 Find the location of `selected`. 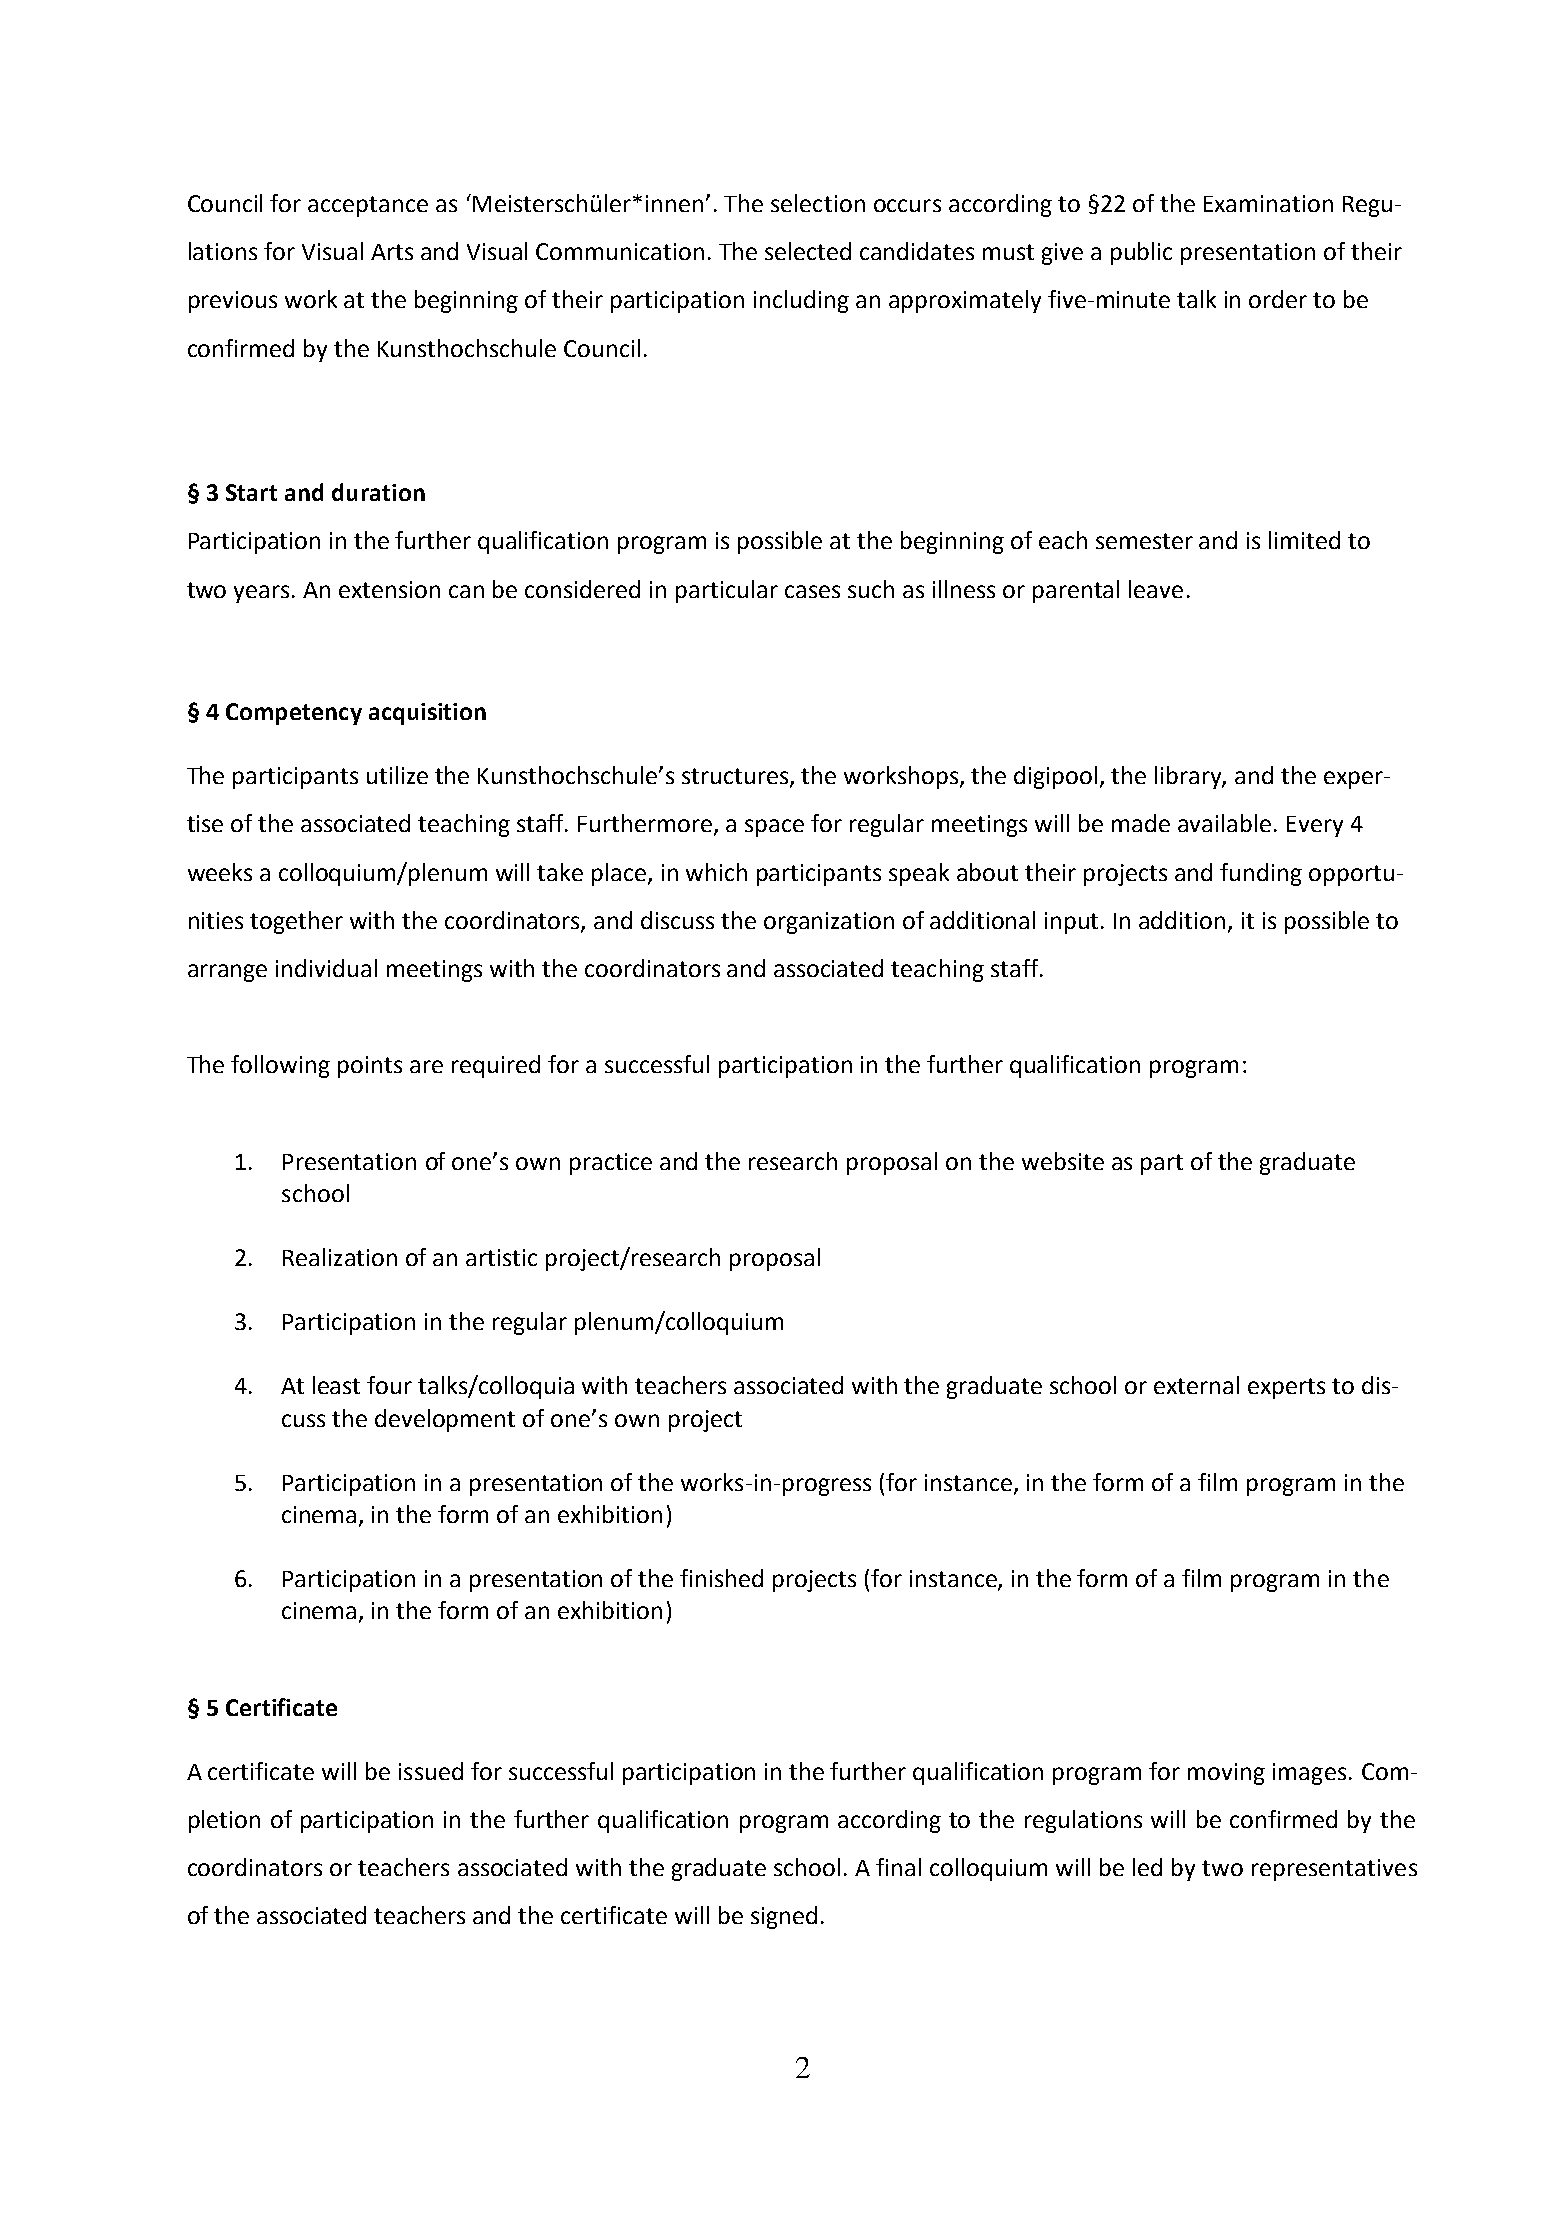

selected is located at coordinates (808, 251).
